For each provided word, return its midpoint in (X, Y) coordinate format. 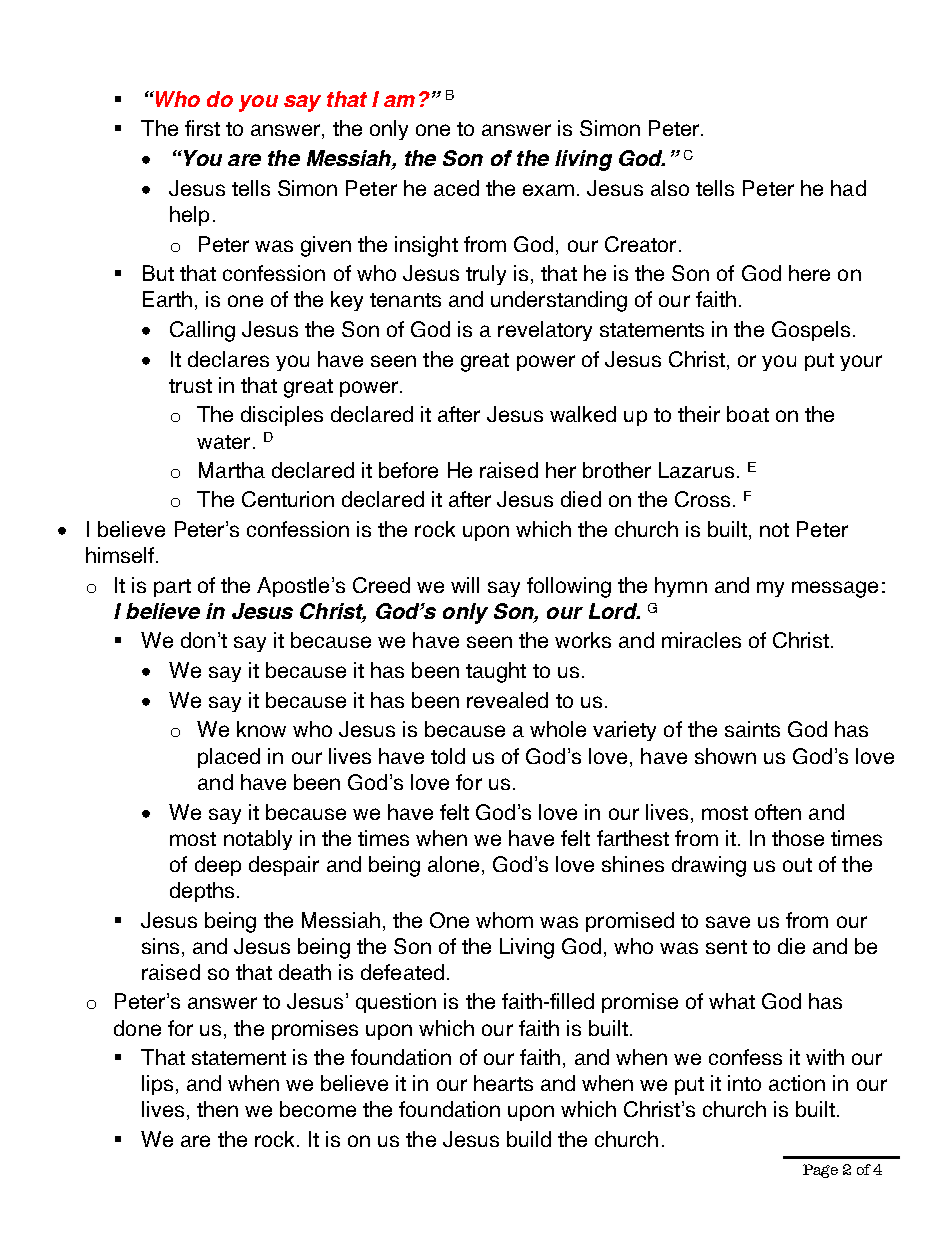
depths (202, 892)
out (797, 865)
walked (583, 414)
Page (820, 1171)
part (172, 588)
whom (504, 920)
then (217, 1109)
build (529, 1139)
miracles (701, 640)
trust (190, 386)
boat (748, 414)
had (848, 188)
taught (496, 672)
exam (548, 190)
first (202, 128)
